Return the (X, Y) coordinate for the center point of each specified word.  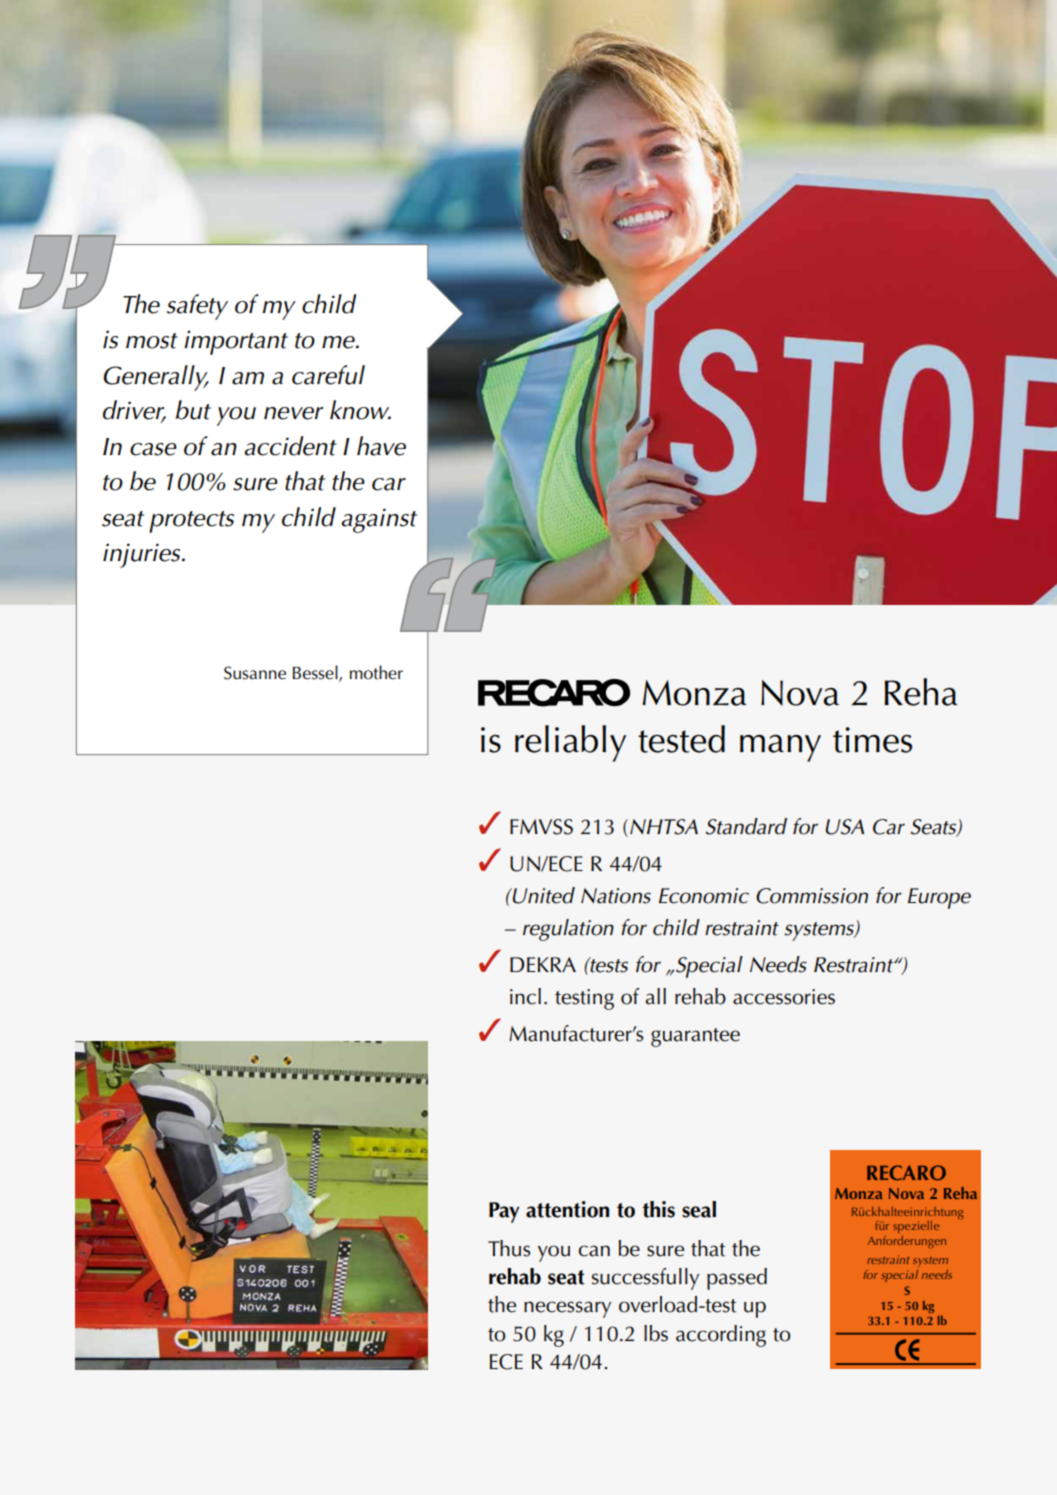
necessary (567, 1309)
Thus (509, 1248)
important (236, 342)
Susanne (255, 673)
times (872, 740)
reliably (570, 743)
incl (525, 996)
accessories (784, 997)
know (360, 410)
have (381, 446)
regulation (568, 930)
